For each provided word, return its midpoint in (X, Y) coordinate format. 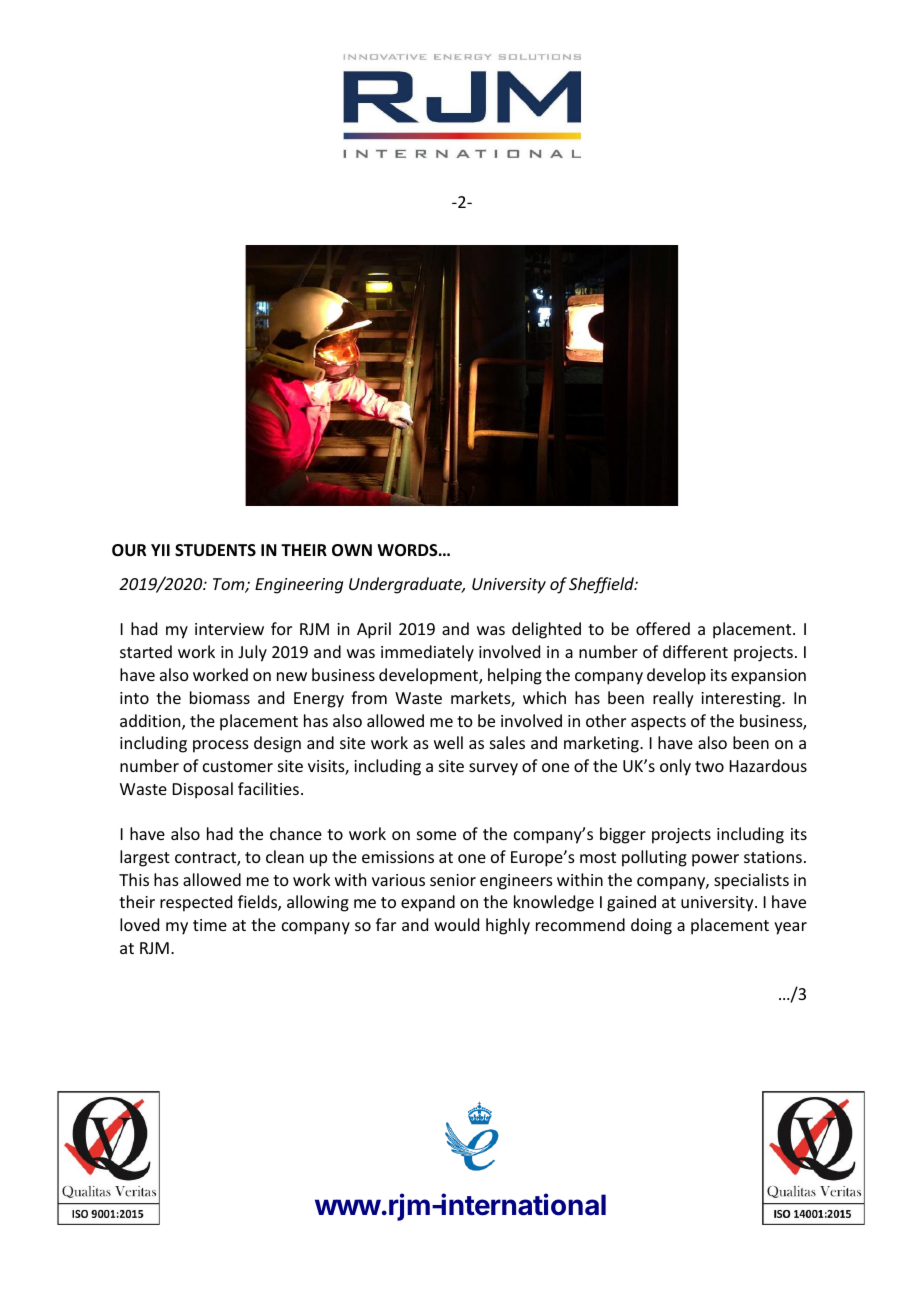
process (221, 746)
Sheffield (602, 585)
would (456, 924)
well (448, 742)
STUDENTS (215, 550)
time (210, 925)
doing (651, 926)
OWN (352, 550)
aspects (658, 723)
